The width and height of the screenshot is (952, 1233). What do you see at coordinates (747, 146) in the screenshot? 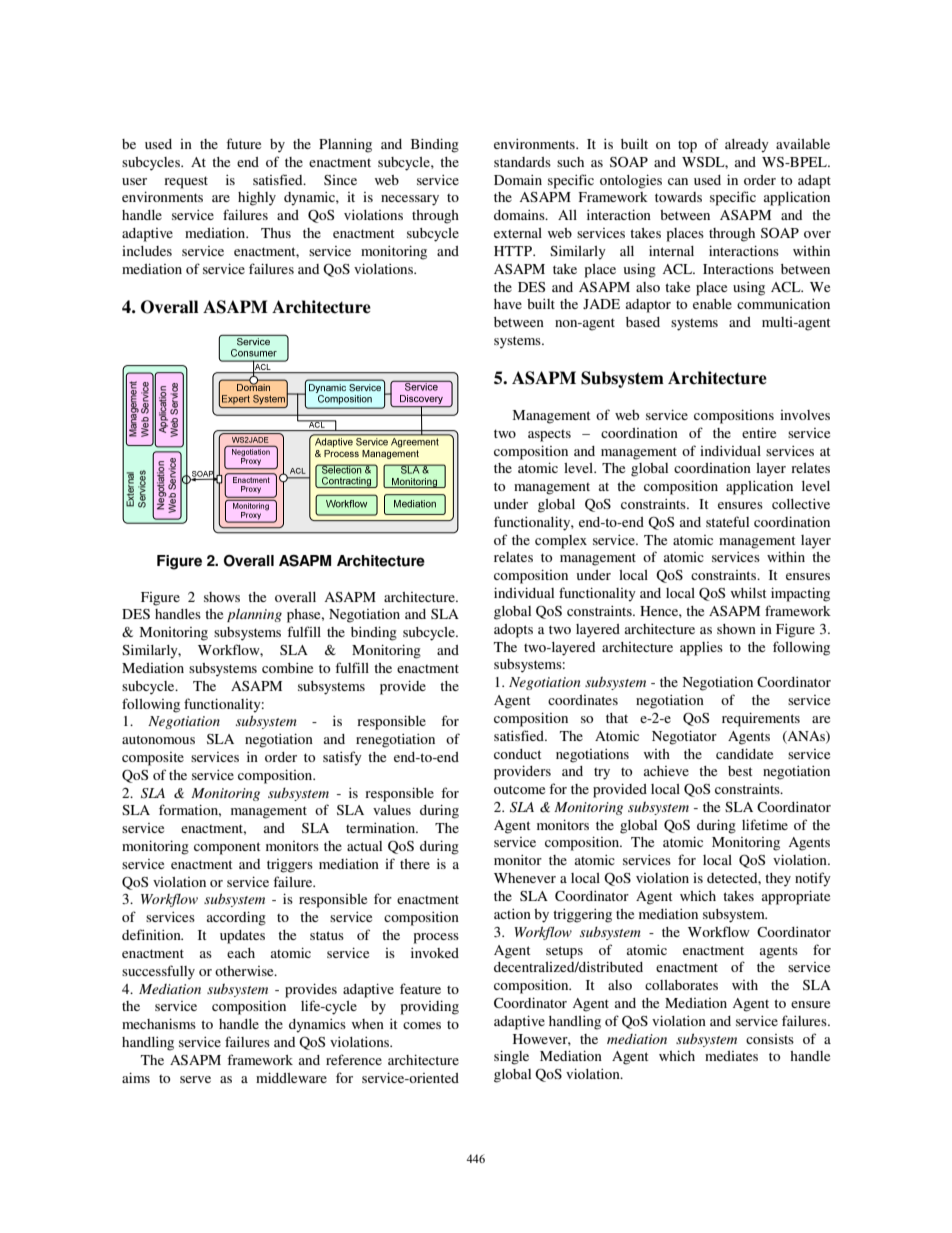
I see `already` at bounding box center [747, 146].
